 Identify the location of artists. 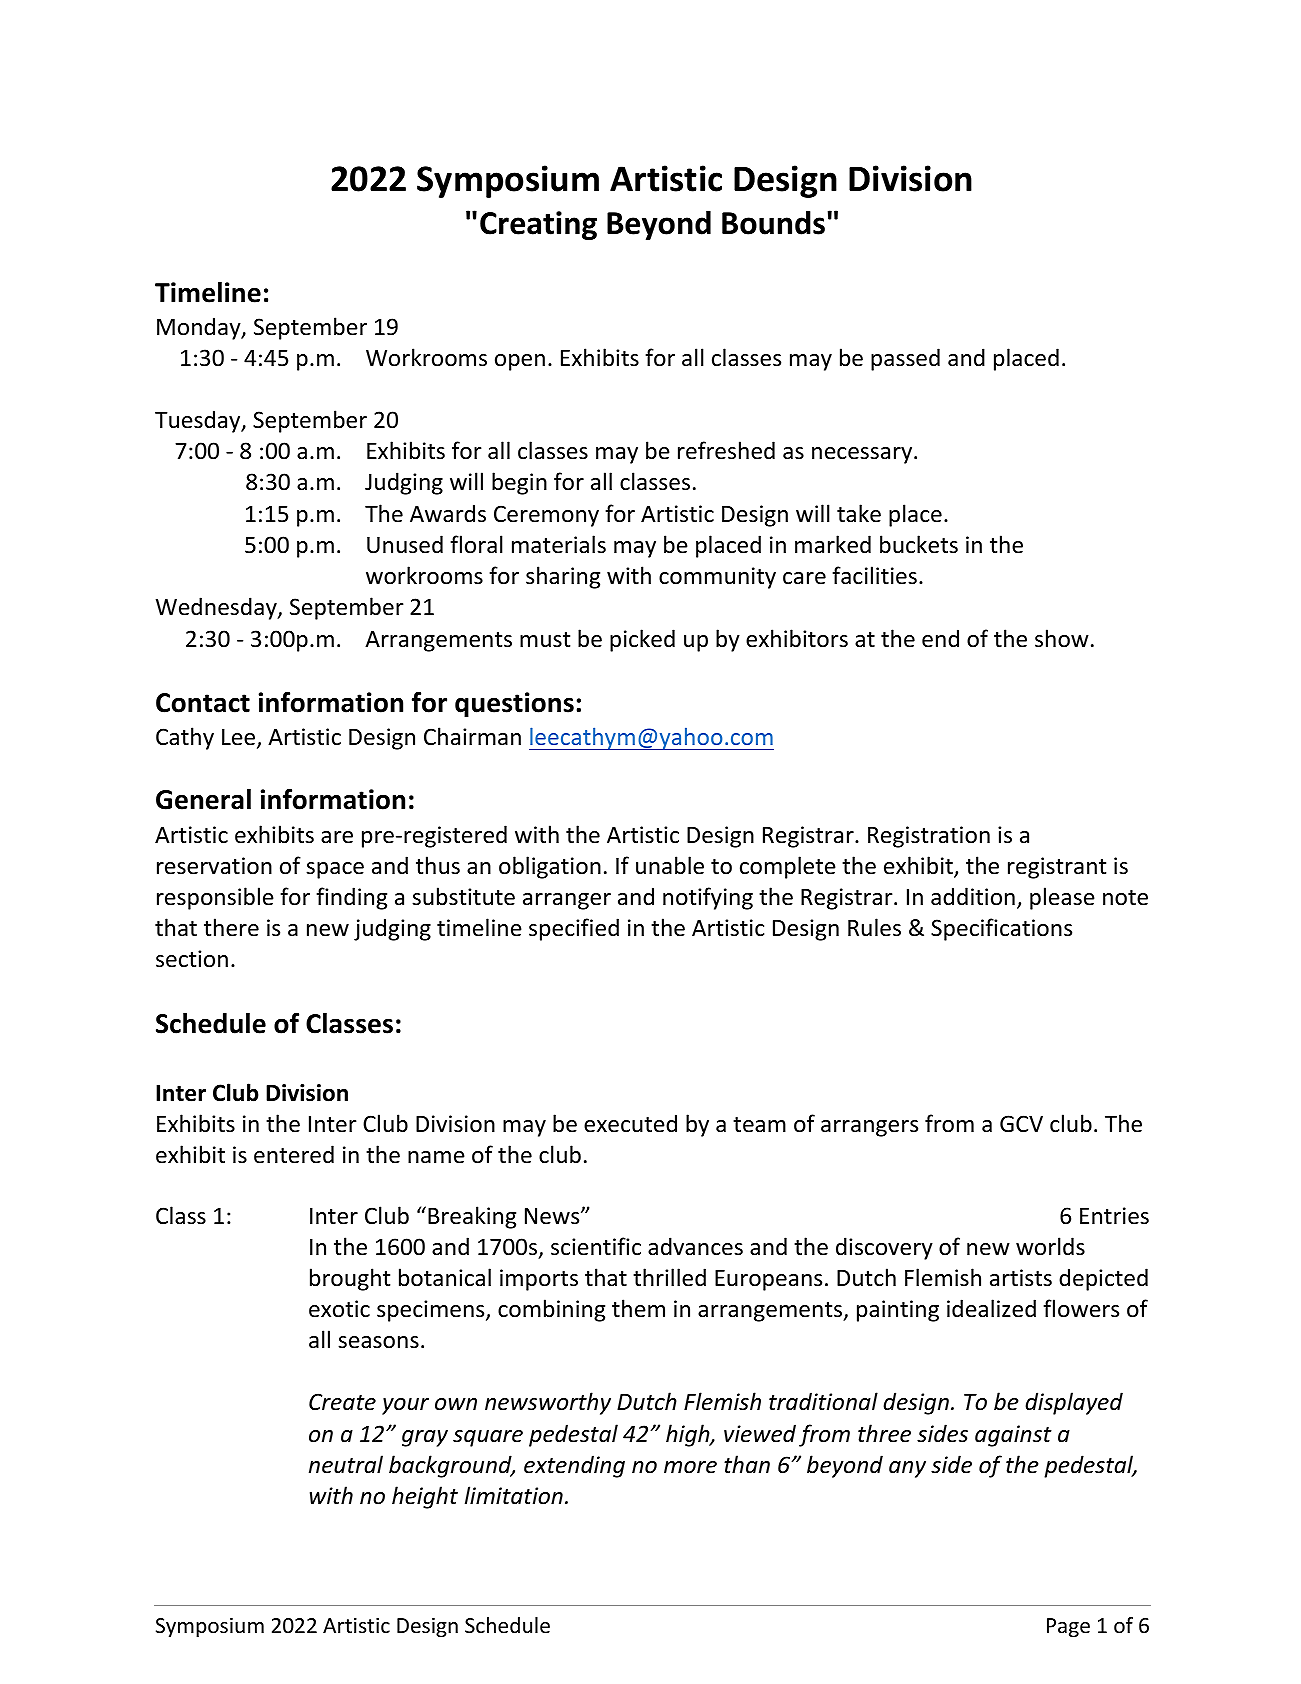
(1021, 1278).
